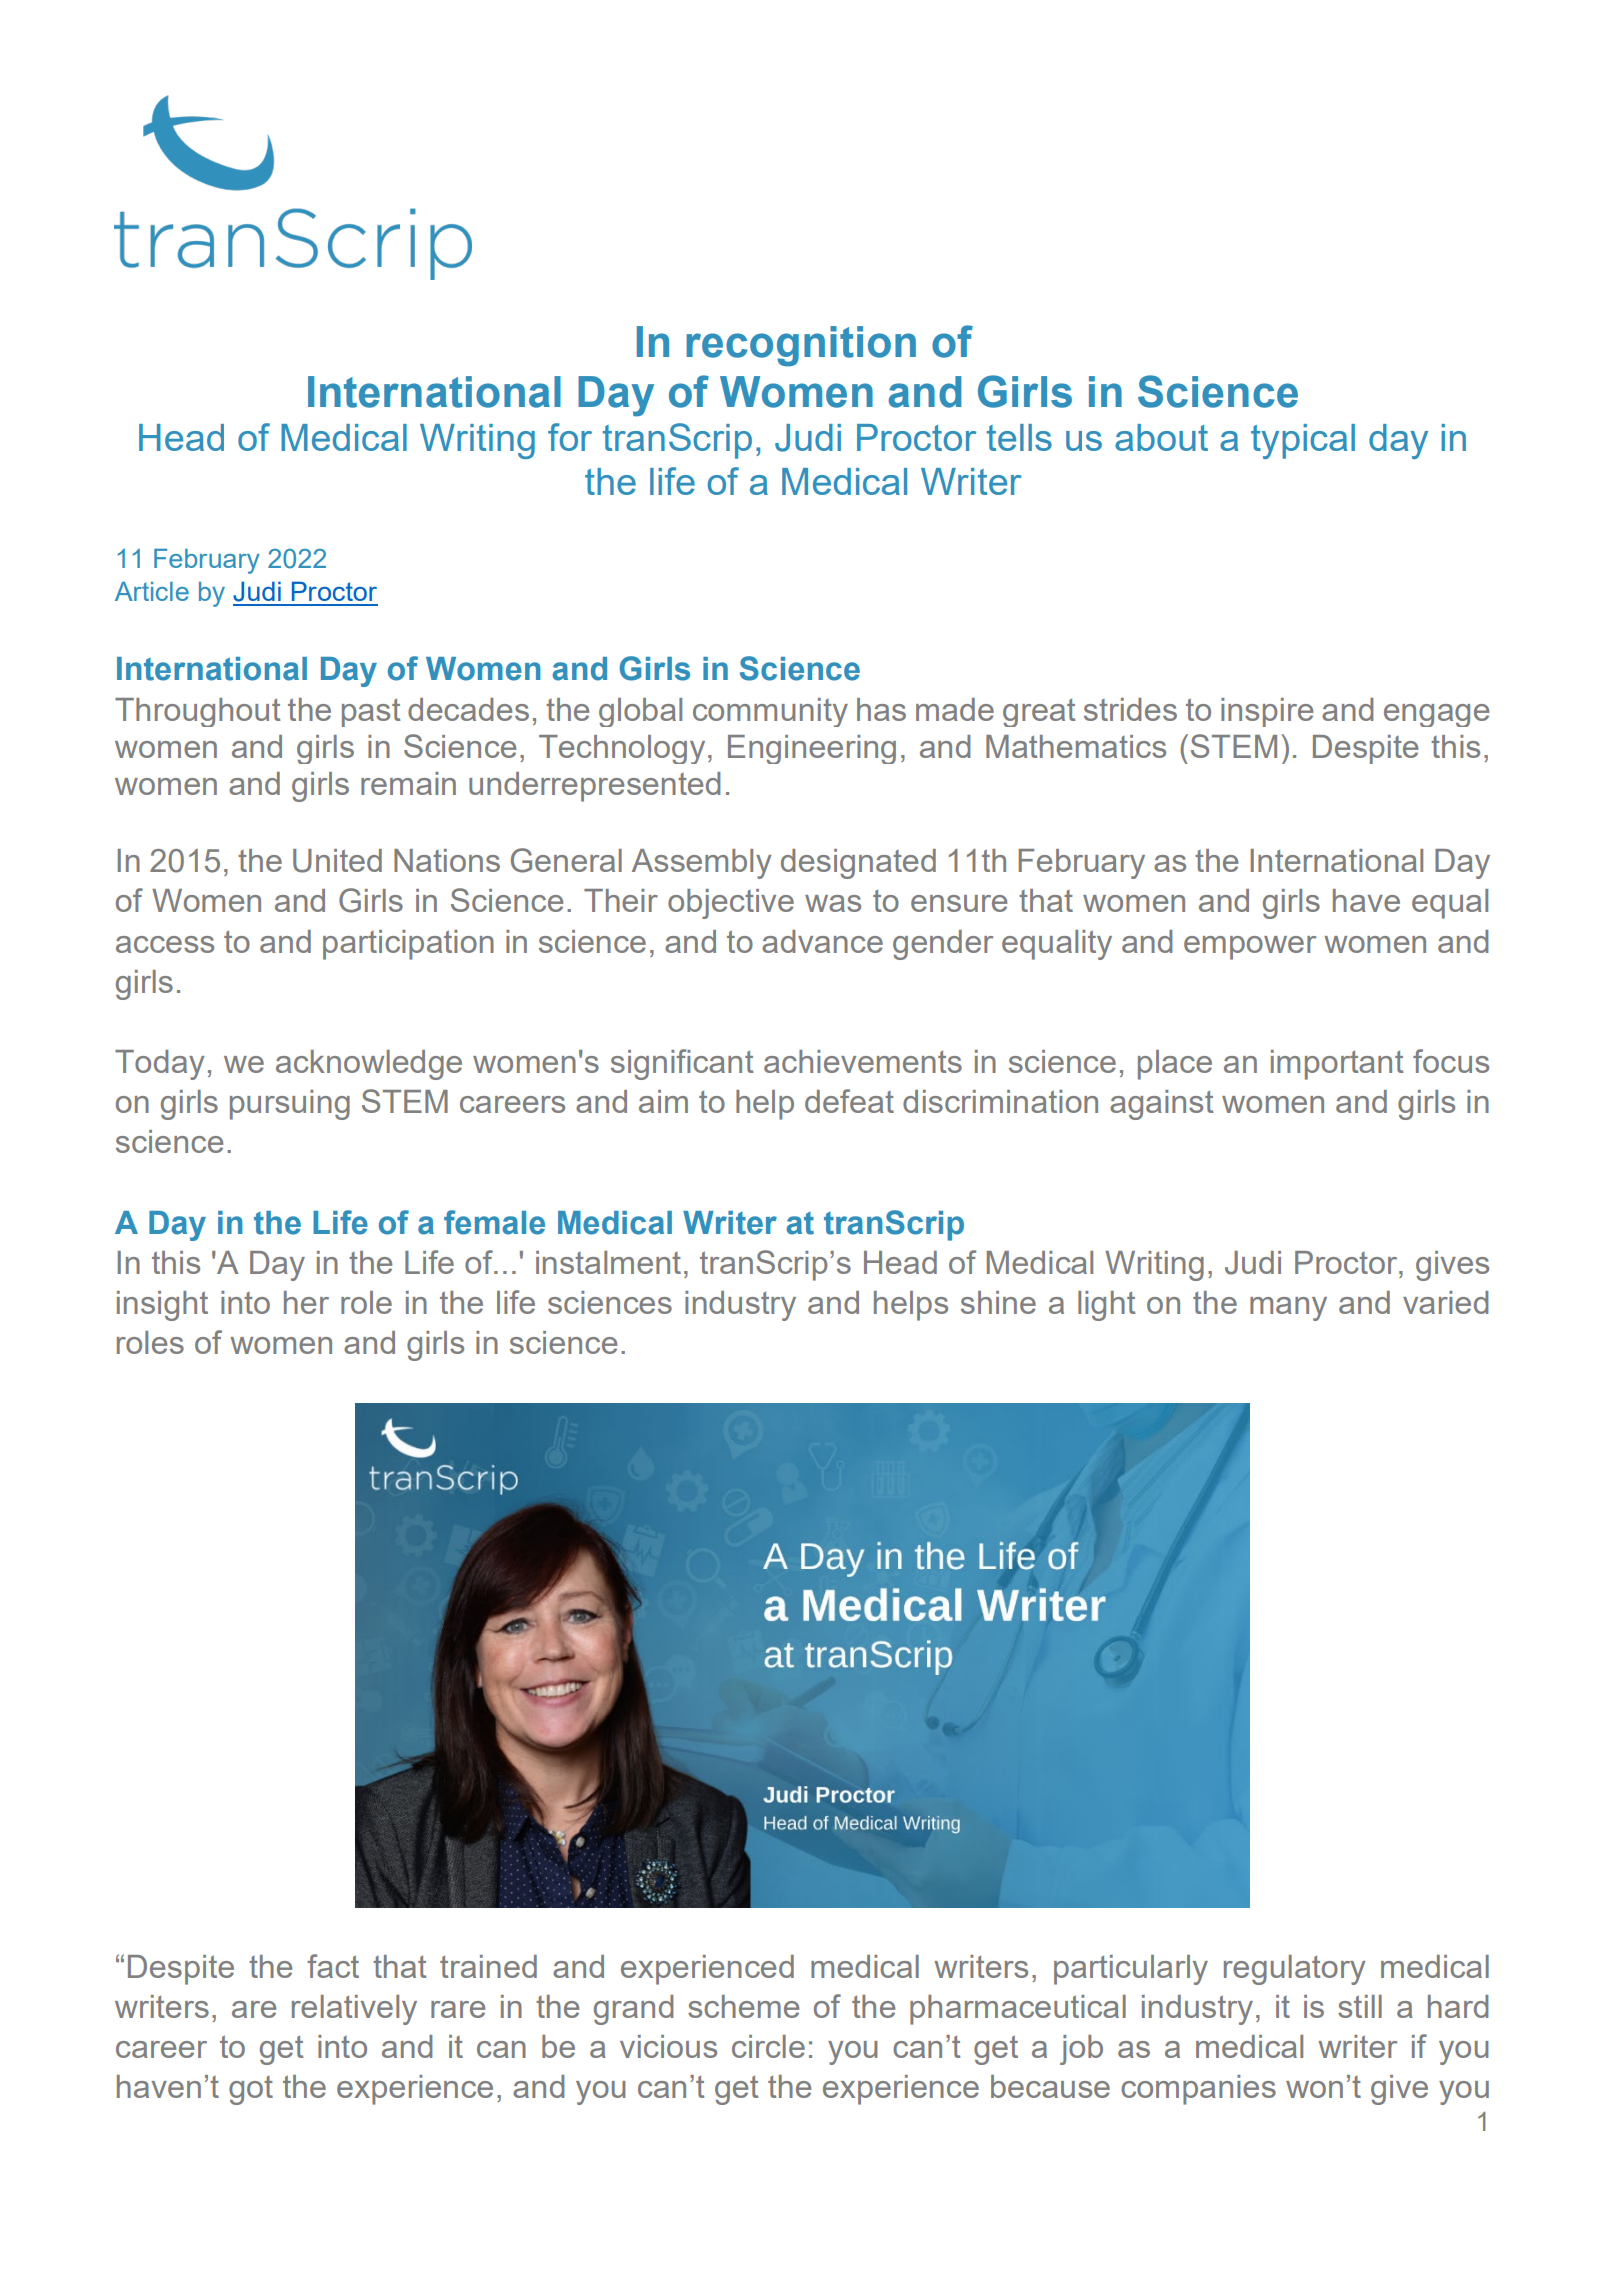 The height and width of the page is (2270, 1605). What do you see at coordinates (570, 437) in the page?
I see `for` at bounding box center [570, 437].
